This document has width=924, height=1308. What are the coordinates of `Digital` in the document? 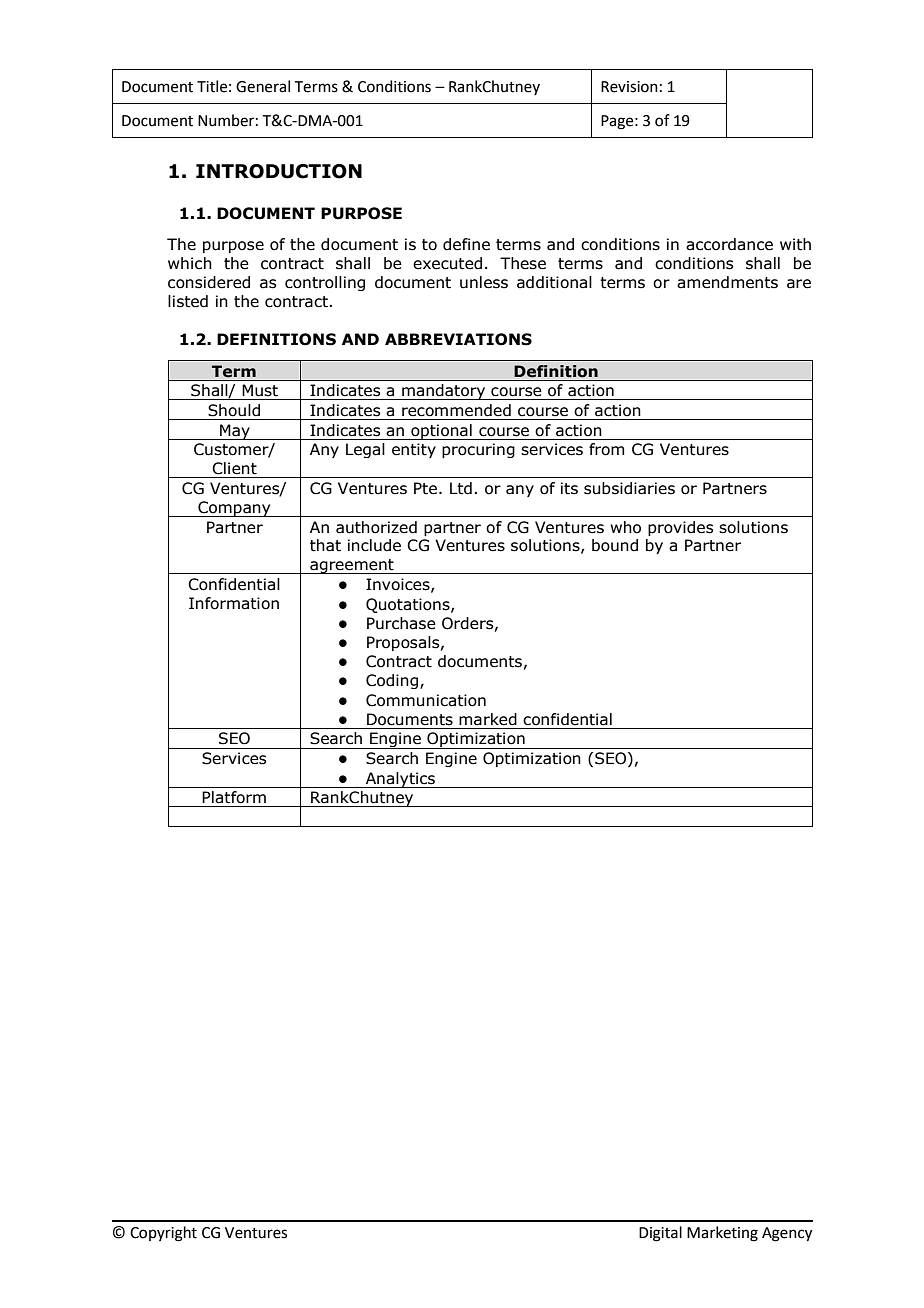 It's located at (660, 1234).
